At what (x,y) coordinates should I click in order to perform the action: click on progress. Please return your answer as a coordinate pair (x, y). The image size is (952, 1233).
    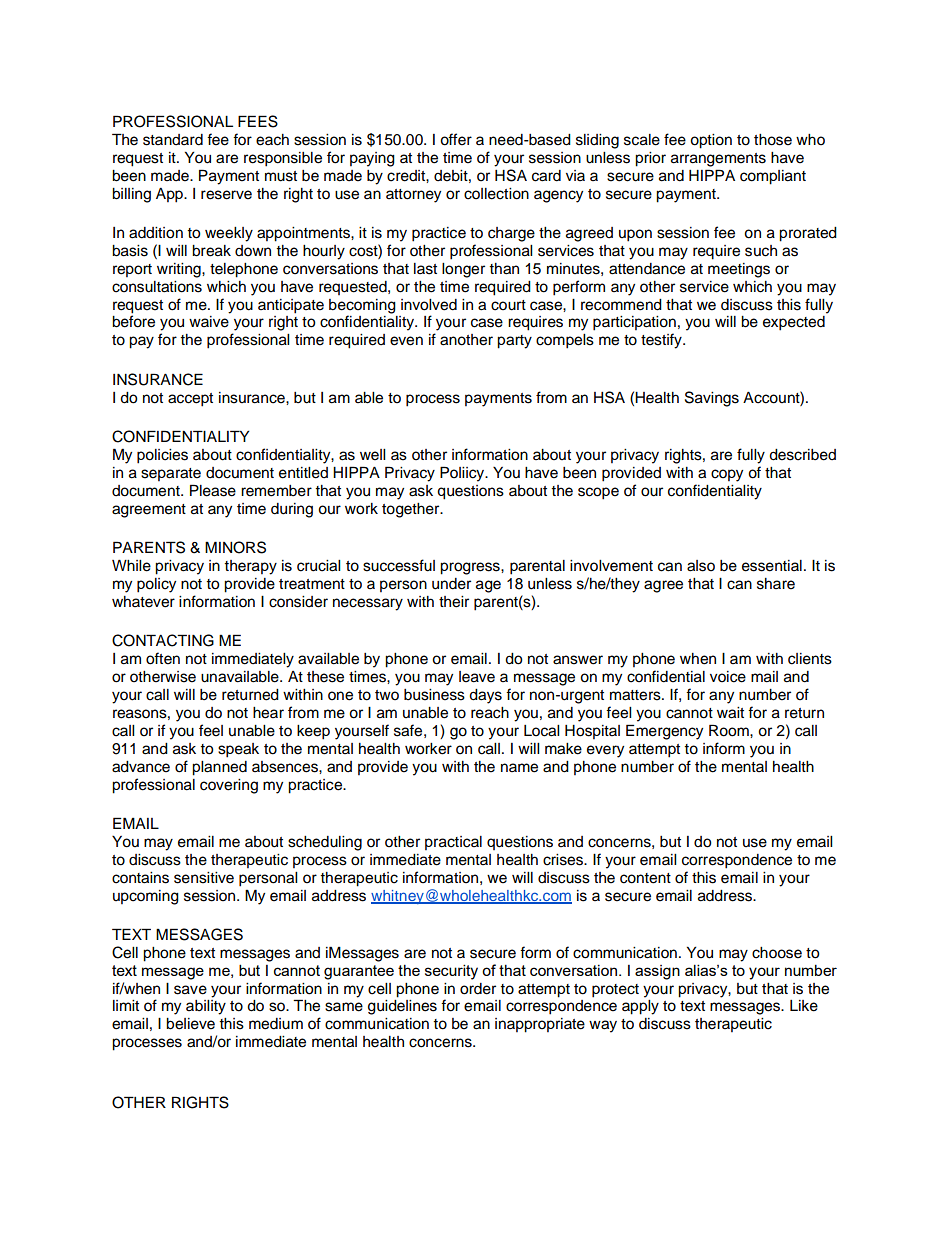
    Looking at the image, I should click on (471, 568).
